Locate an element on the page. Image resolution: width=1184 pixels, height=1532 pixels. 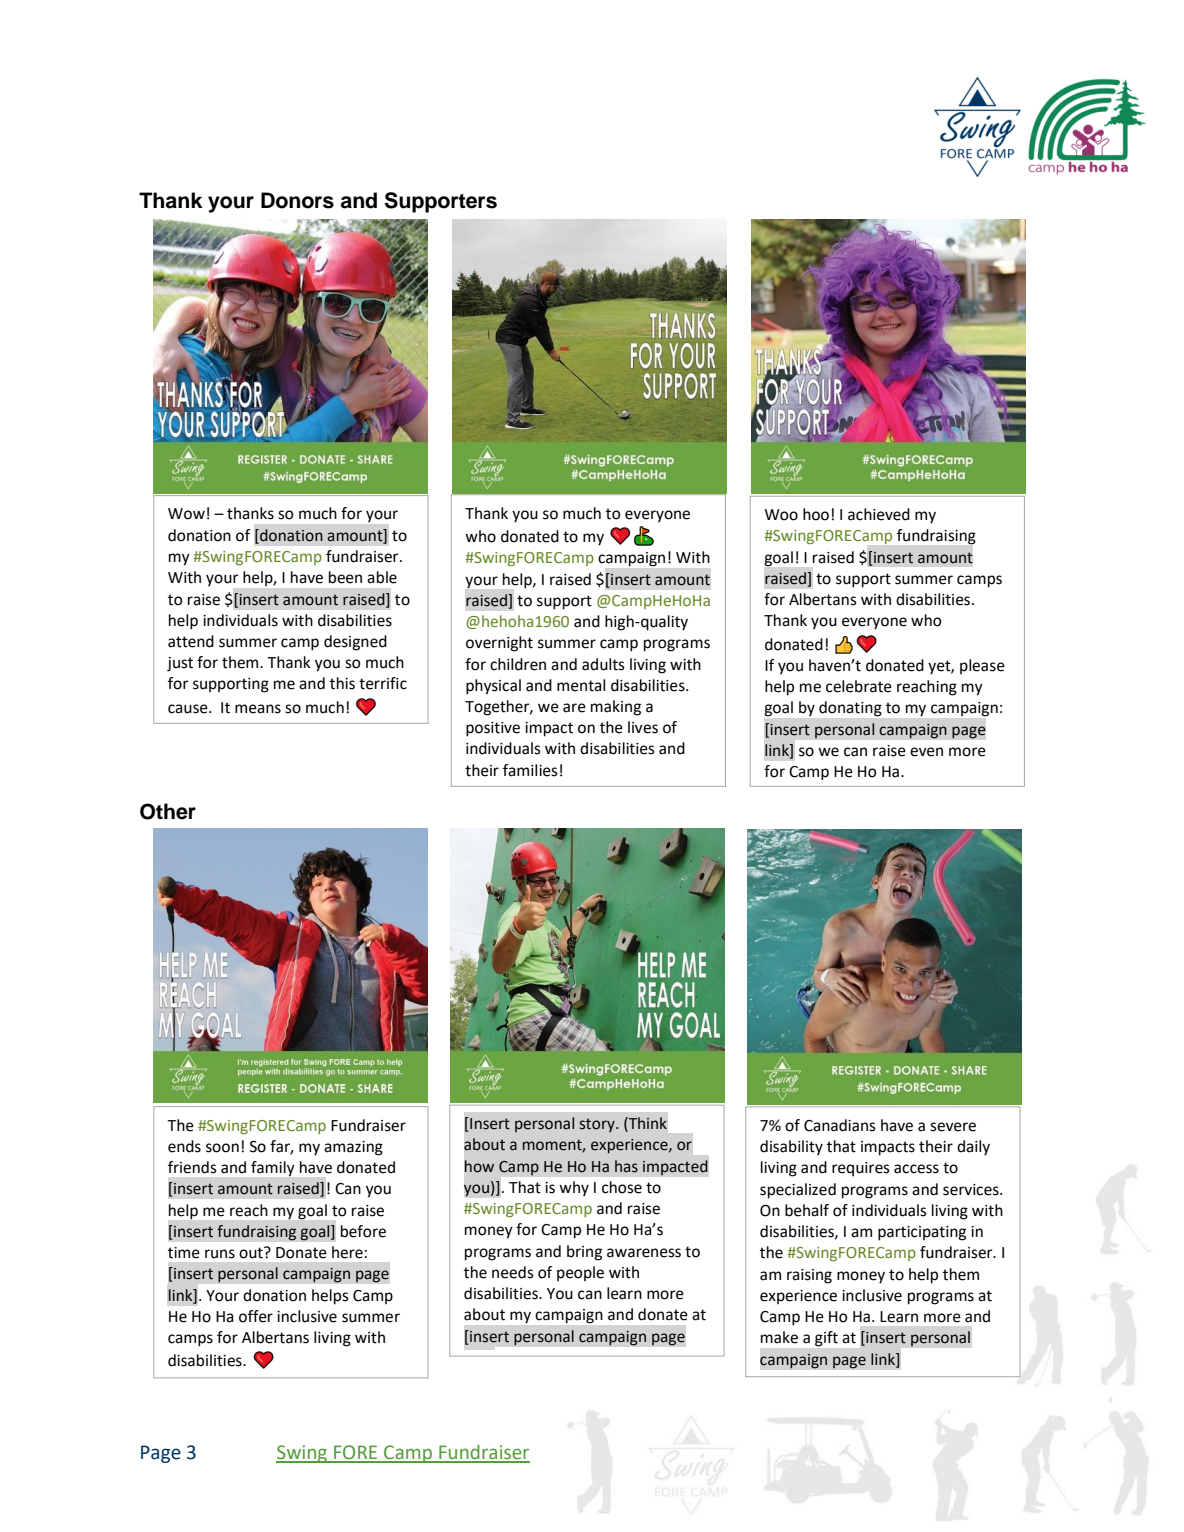
achieved is located at coordinates (879, 514).
